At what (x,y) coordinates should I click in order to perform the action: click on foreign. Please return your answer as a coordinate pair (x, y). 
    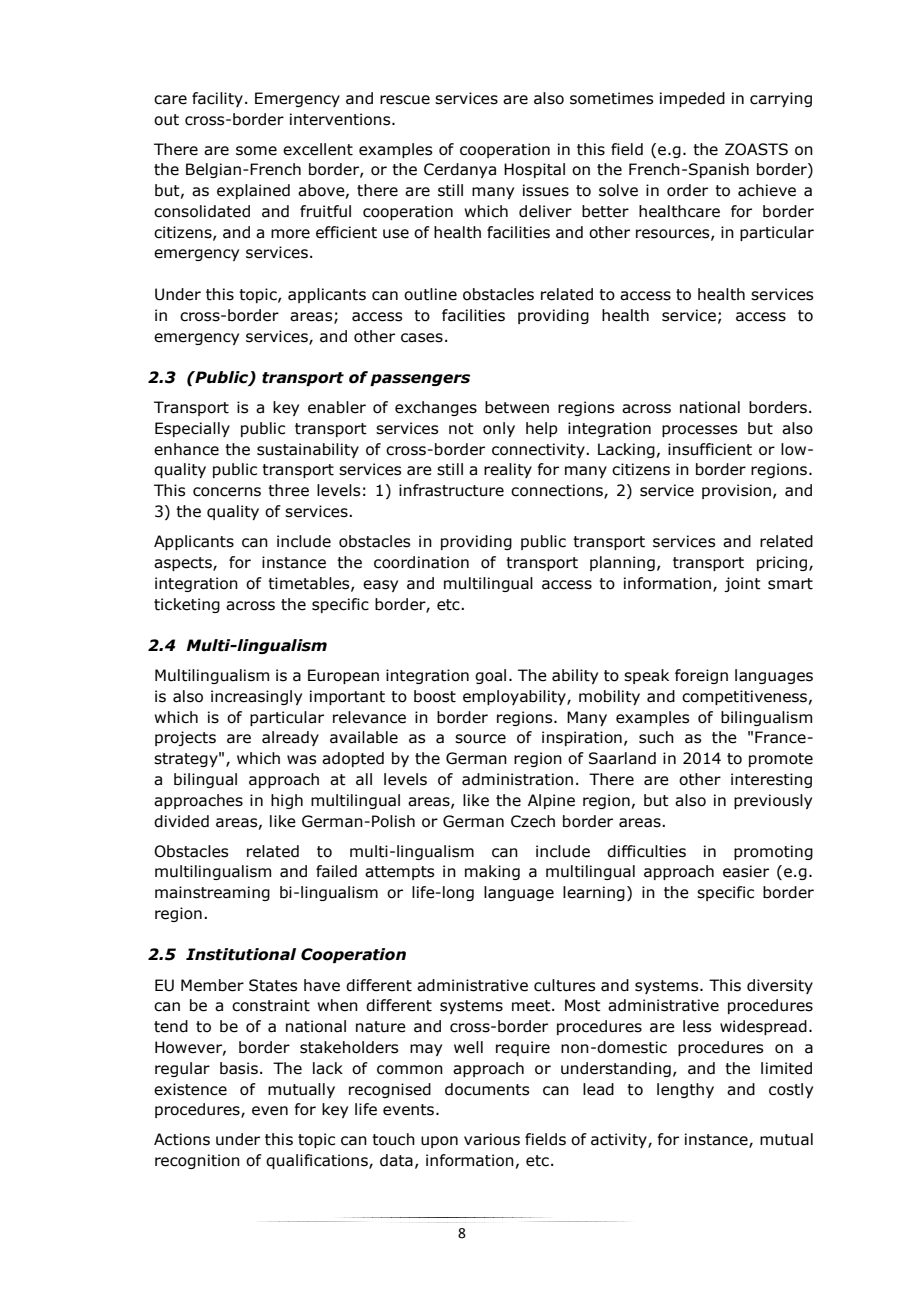
    Looking at the image, I should click on (701, 676).
